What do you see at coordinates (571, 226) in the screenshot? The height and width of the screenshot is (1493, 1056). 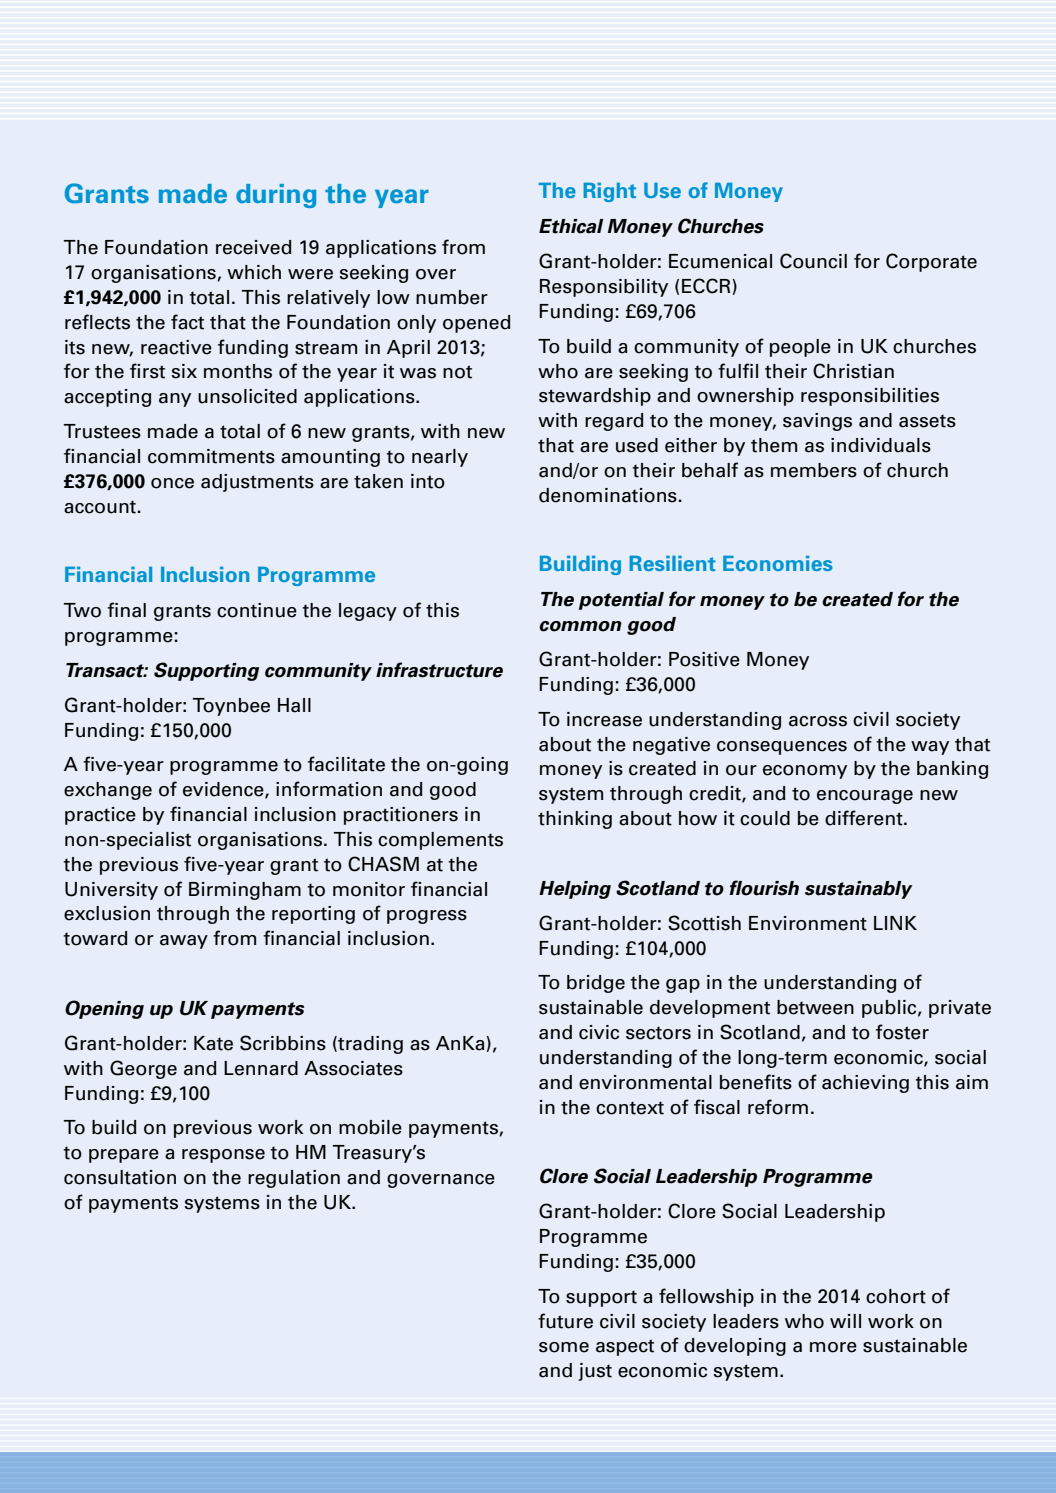 I see `Ethical` at bounding box center [571, 226].
